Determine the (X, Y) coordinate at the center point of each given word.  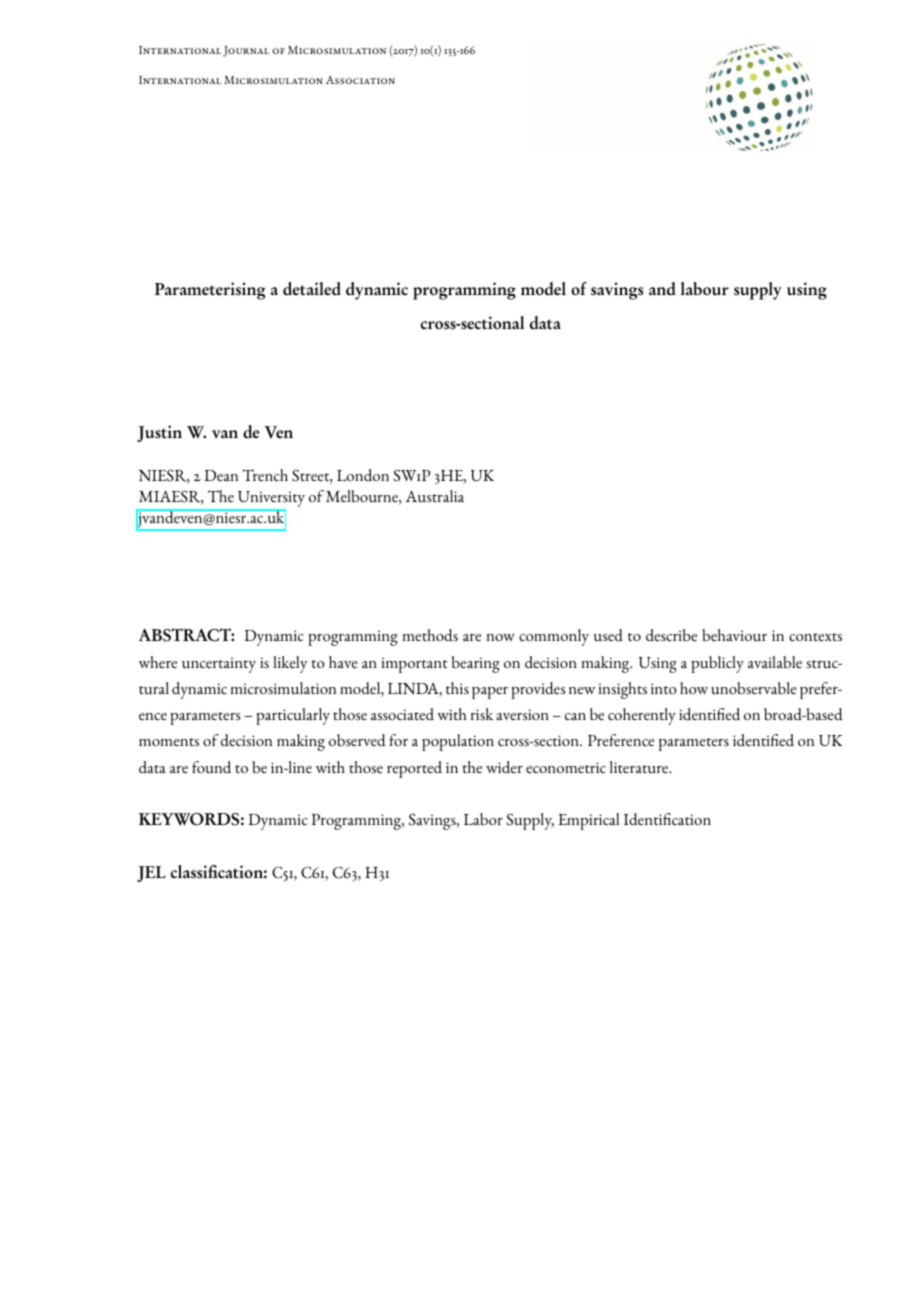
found (211, 767)
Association (360, 80)
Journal (246, 51)
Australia (435, 496)
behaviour (734, 635)
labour (705, 289)
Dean (221, 475)
